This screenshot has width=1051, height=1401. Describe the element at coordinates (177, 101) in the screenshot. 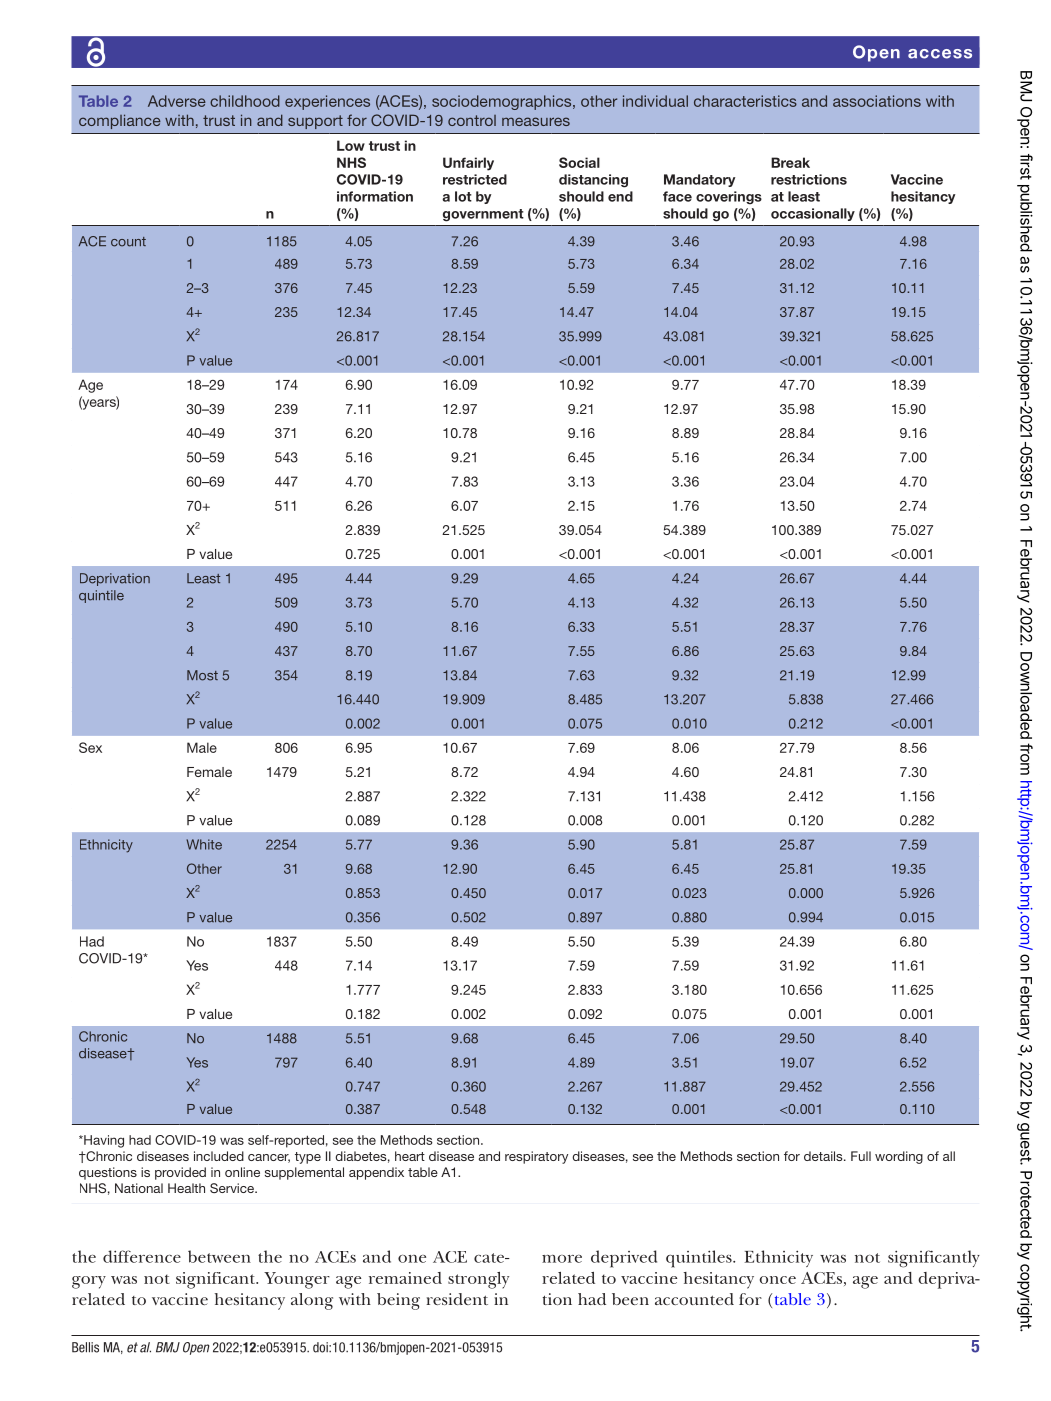

I see `Adverse` at that location.
